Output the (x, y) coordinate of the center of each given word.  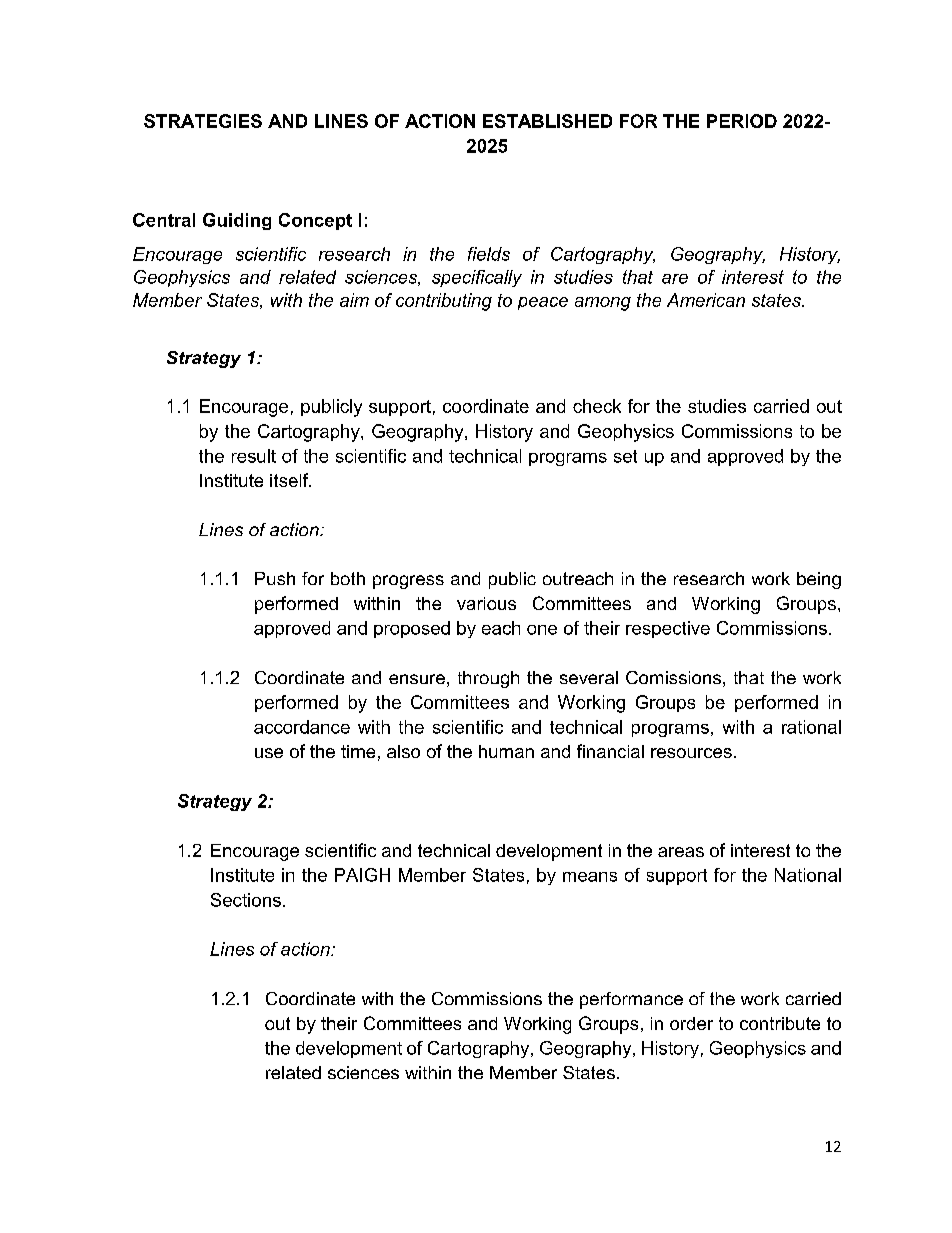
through (488, 679)
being (819, 580)
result (254, 456)
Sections (246, 900)
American (706, 300)
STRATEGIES (203, 121)
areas (681, 852)
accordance (302, 727)
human (506, 751)
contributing (444, 302)
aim (354, 300)
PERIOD (742, 121)
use (269, 753)
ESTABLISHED (547, 121)
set (625, 456)
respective (668, 629)
